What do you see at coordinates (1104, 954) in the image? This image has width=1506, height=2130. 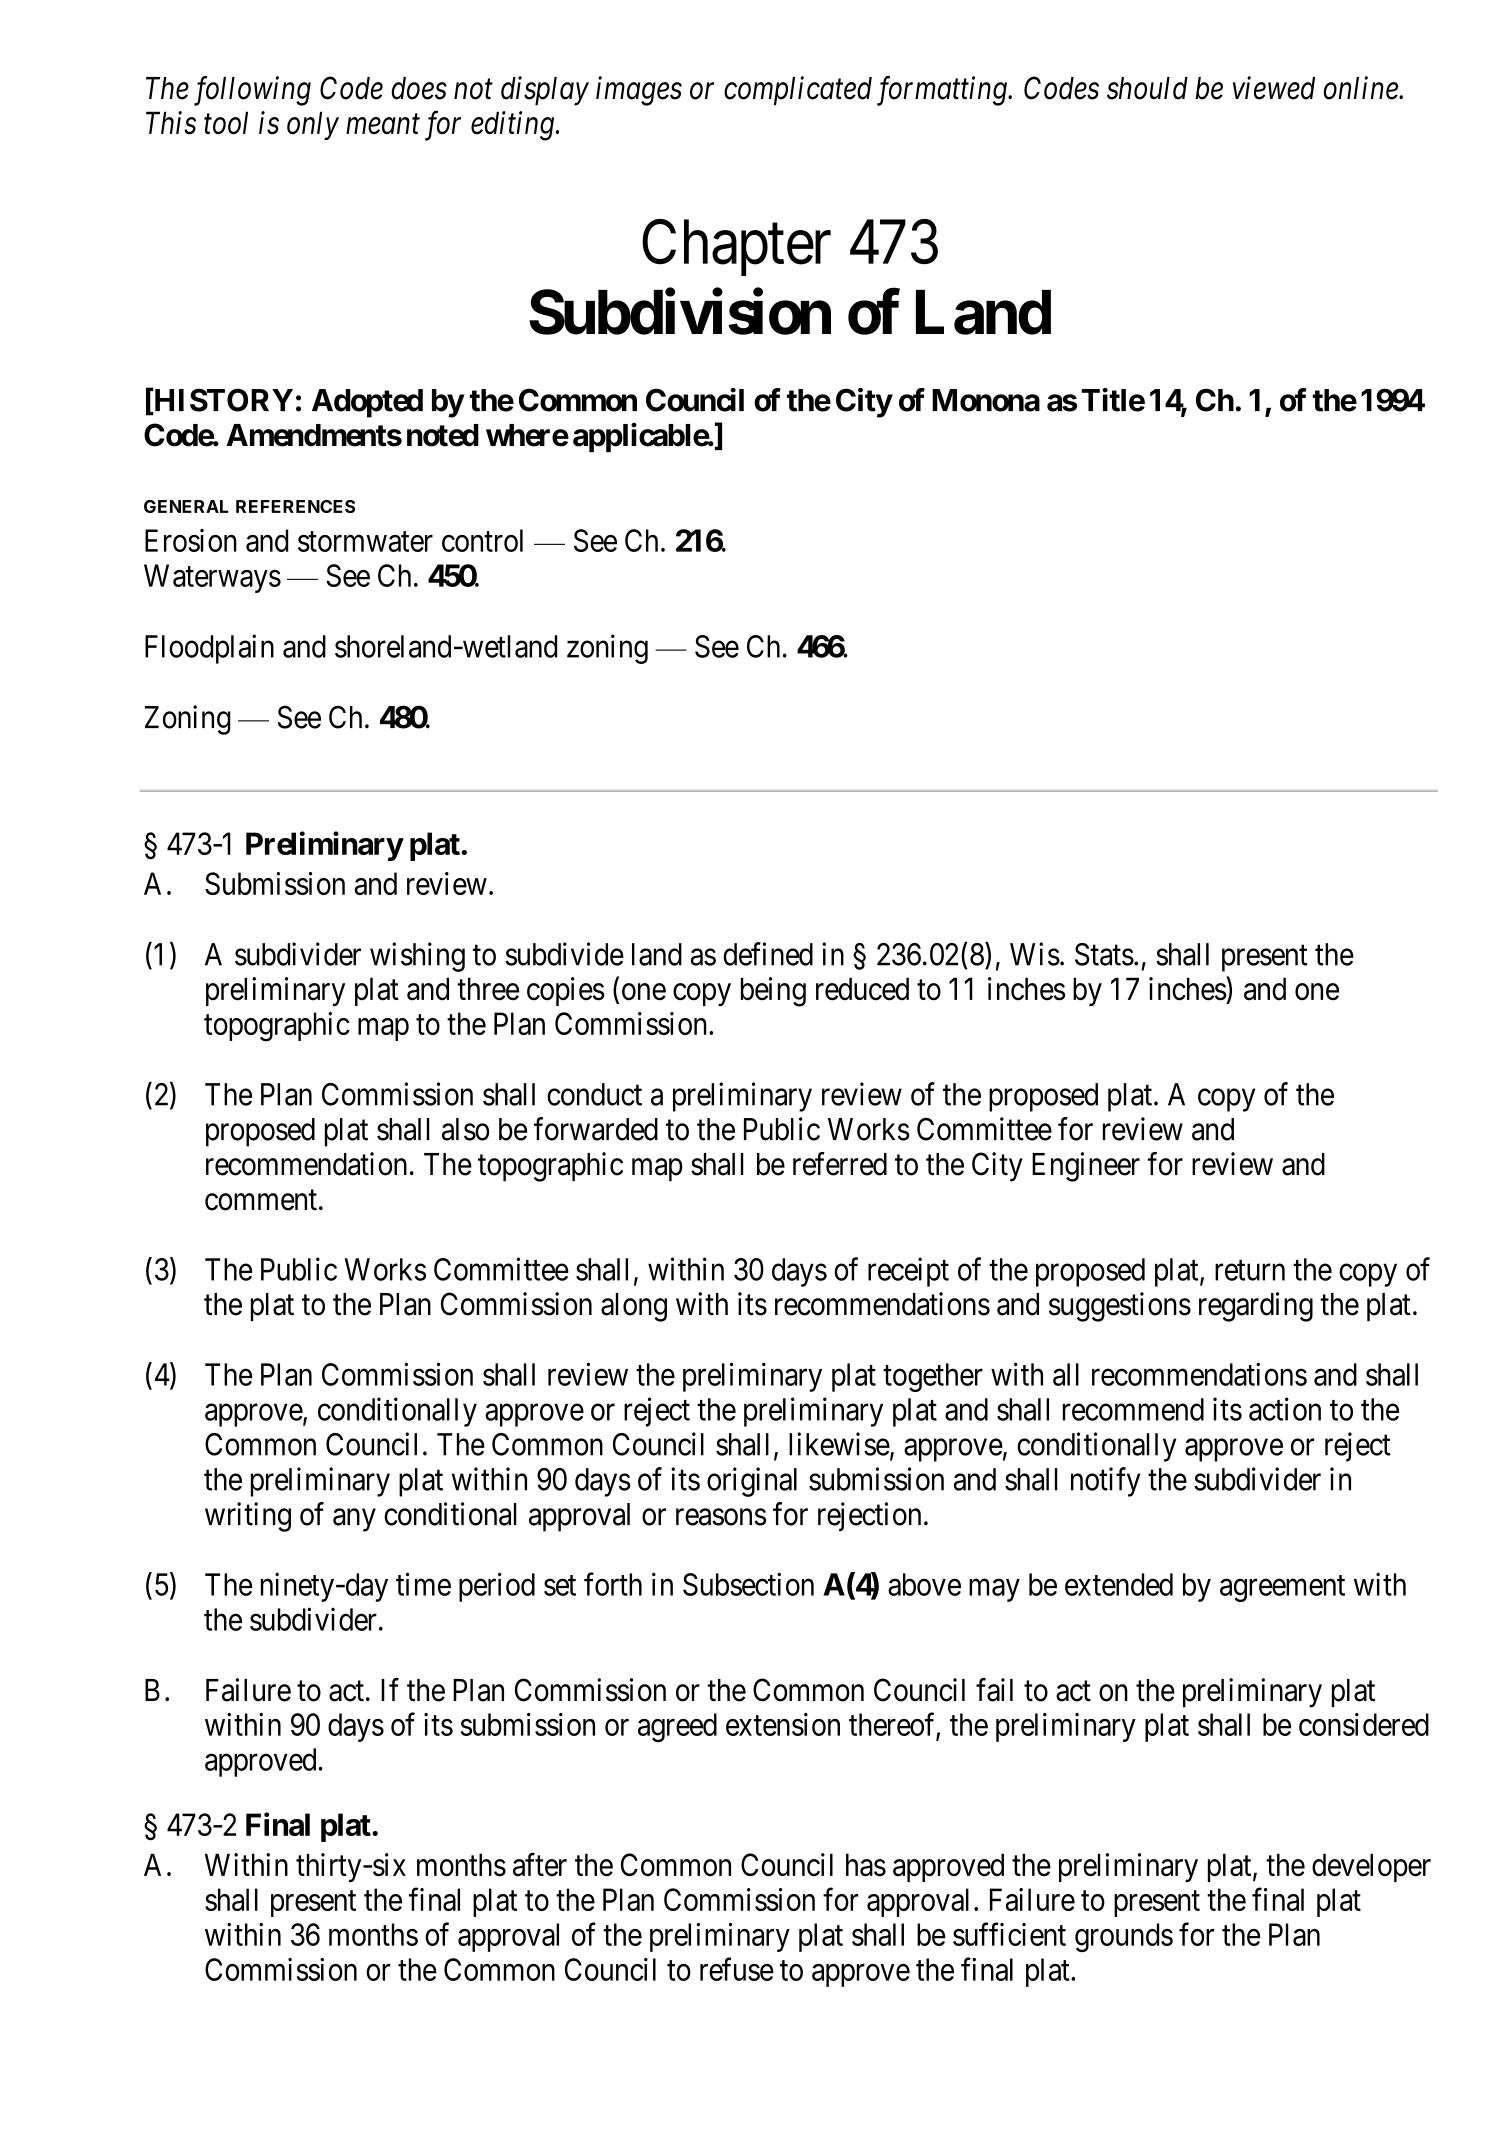 I see `Stats` at bounding box center [1104, 954].
